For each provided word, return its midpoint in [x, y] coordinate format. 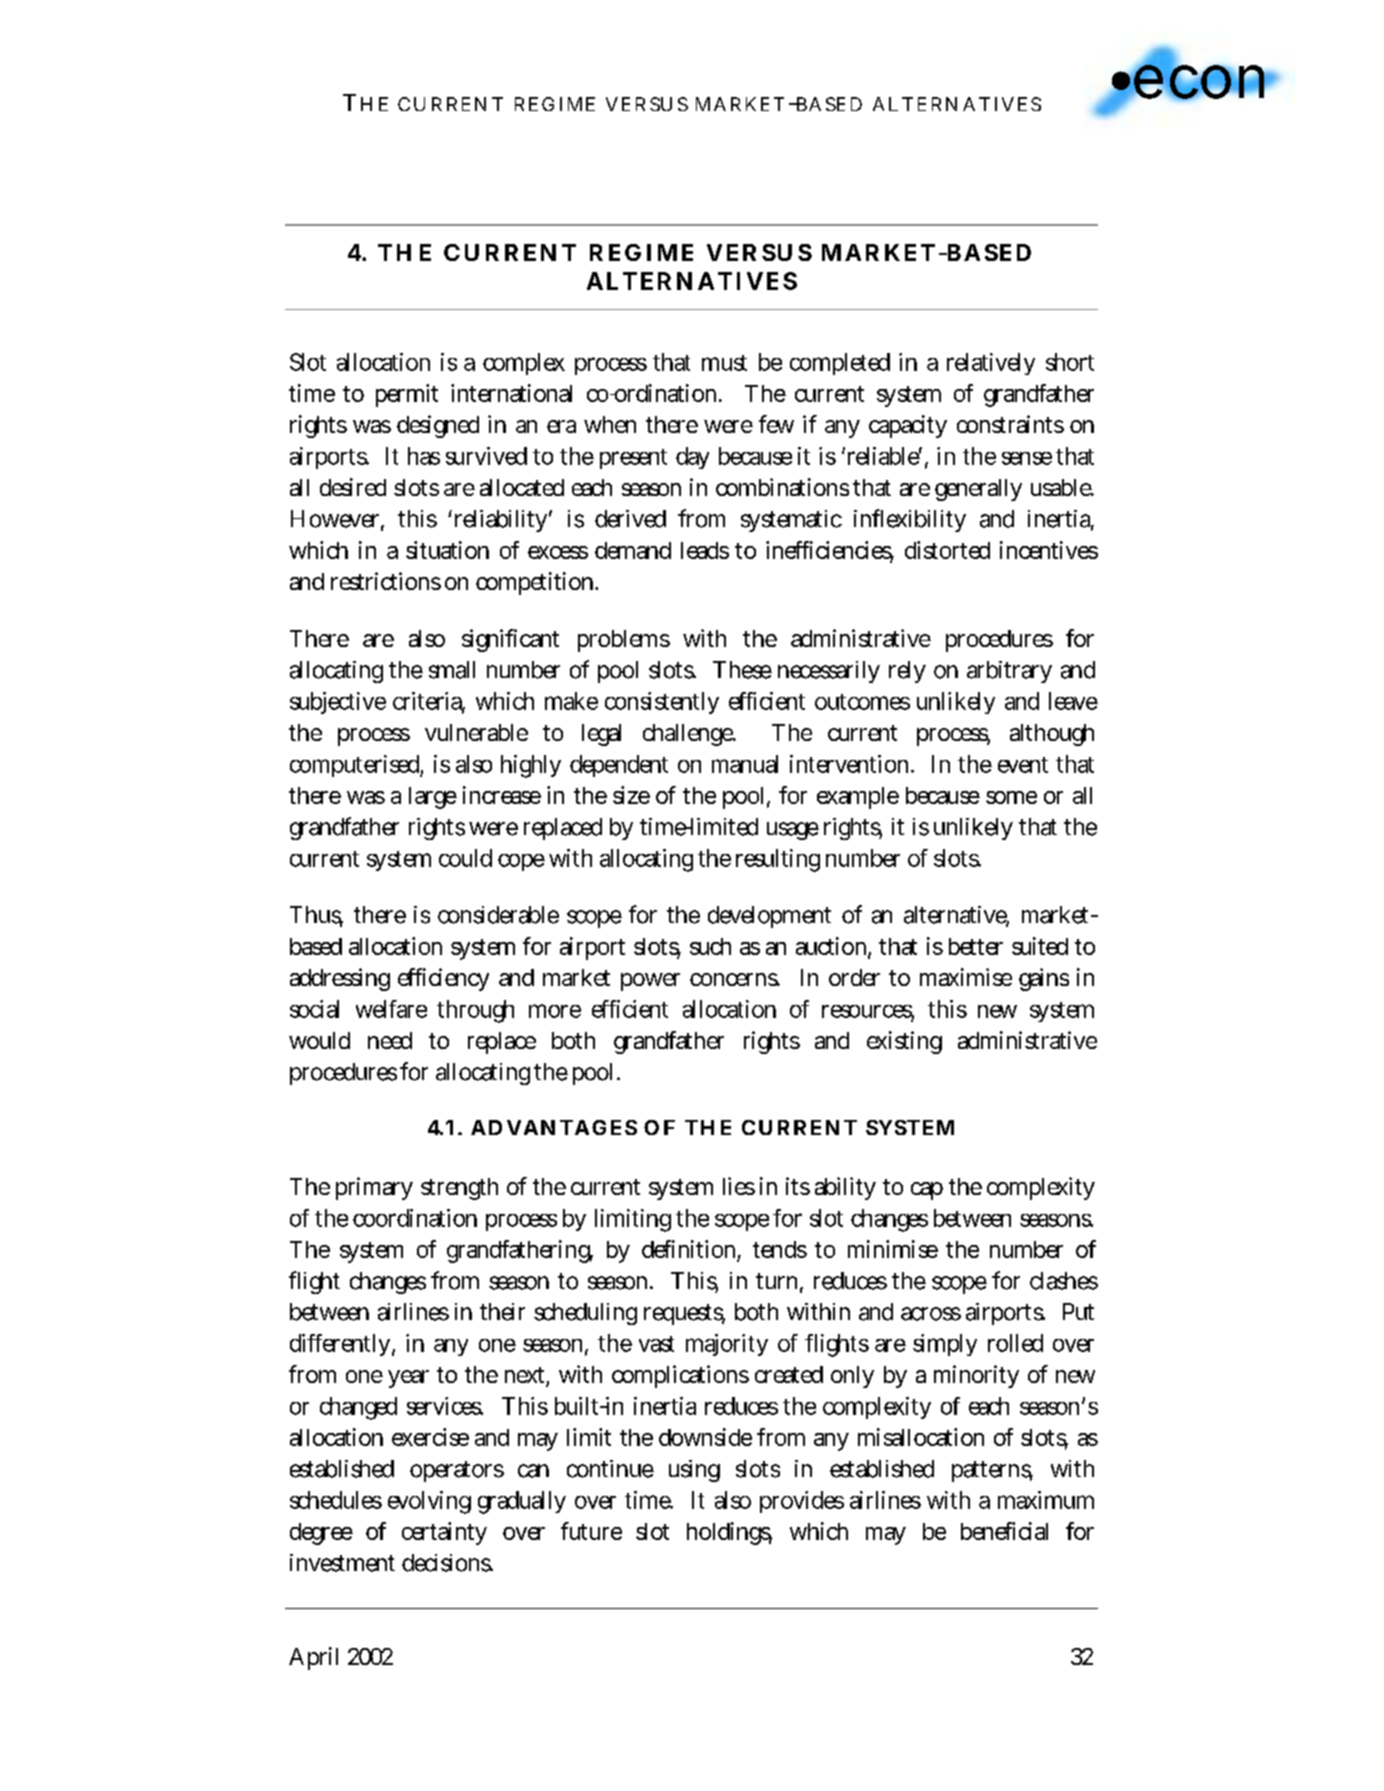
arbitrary [1009, 672]
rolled [1015, 1343]
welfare [391, 1009]
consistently [662, 703]
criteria [429, 702]
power [650, 982]
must [724, 363]
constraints [1010, 424]
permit [407, 395]
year [408, 1379]
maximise [966, 977]
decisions [447, 1563]
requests [684, 1314]
